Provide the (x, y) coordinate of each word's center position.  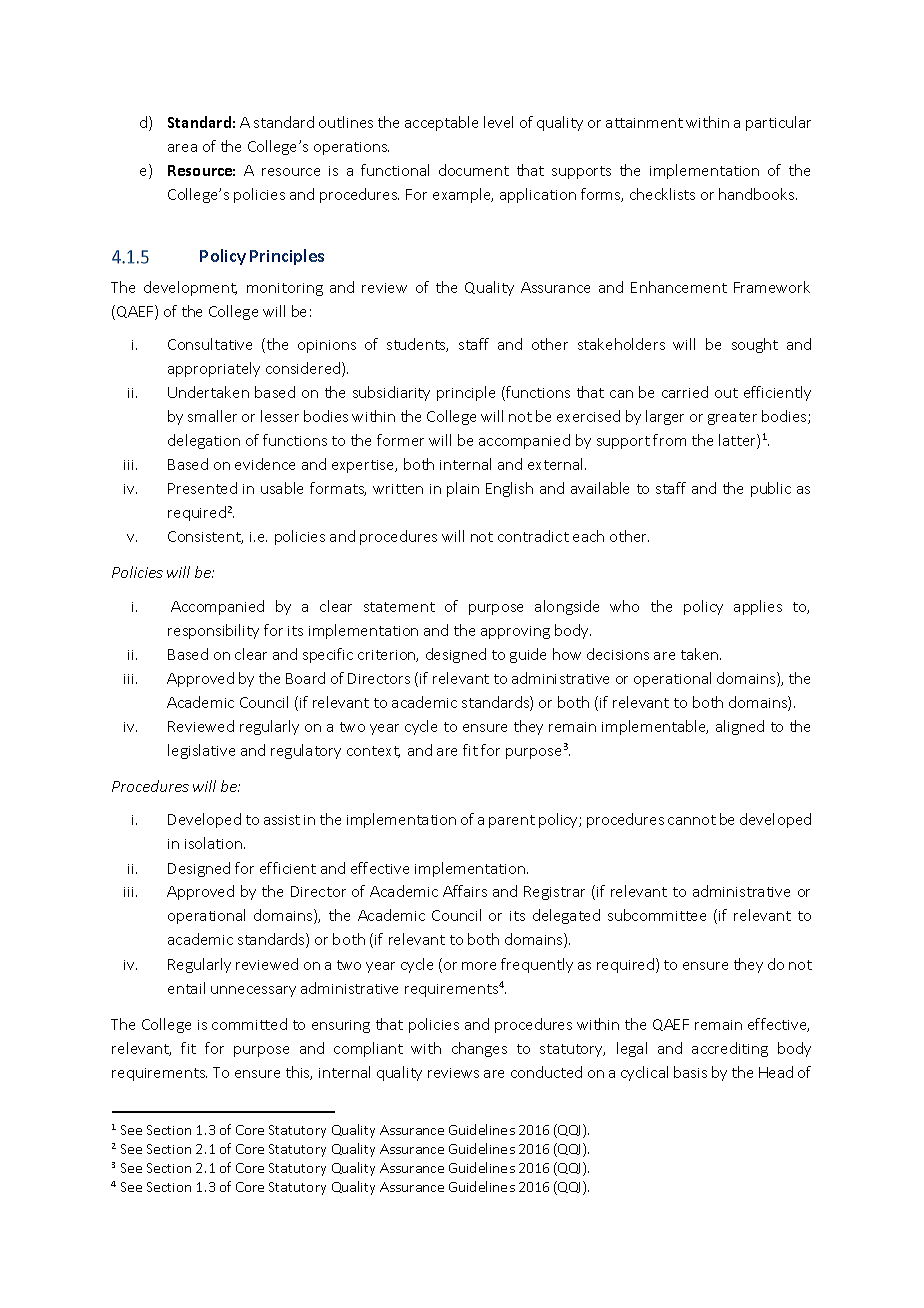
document (474, 170)
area (182, 148)
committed (249, 1024)
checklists (662, 194)
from (669, 440)
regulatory (306, 751)
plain (463, 489)
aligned (740, 727)
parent (512, 821)
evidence (265, 464)
